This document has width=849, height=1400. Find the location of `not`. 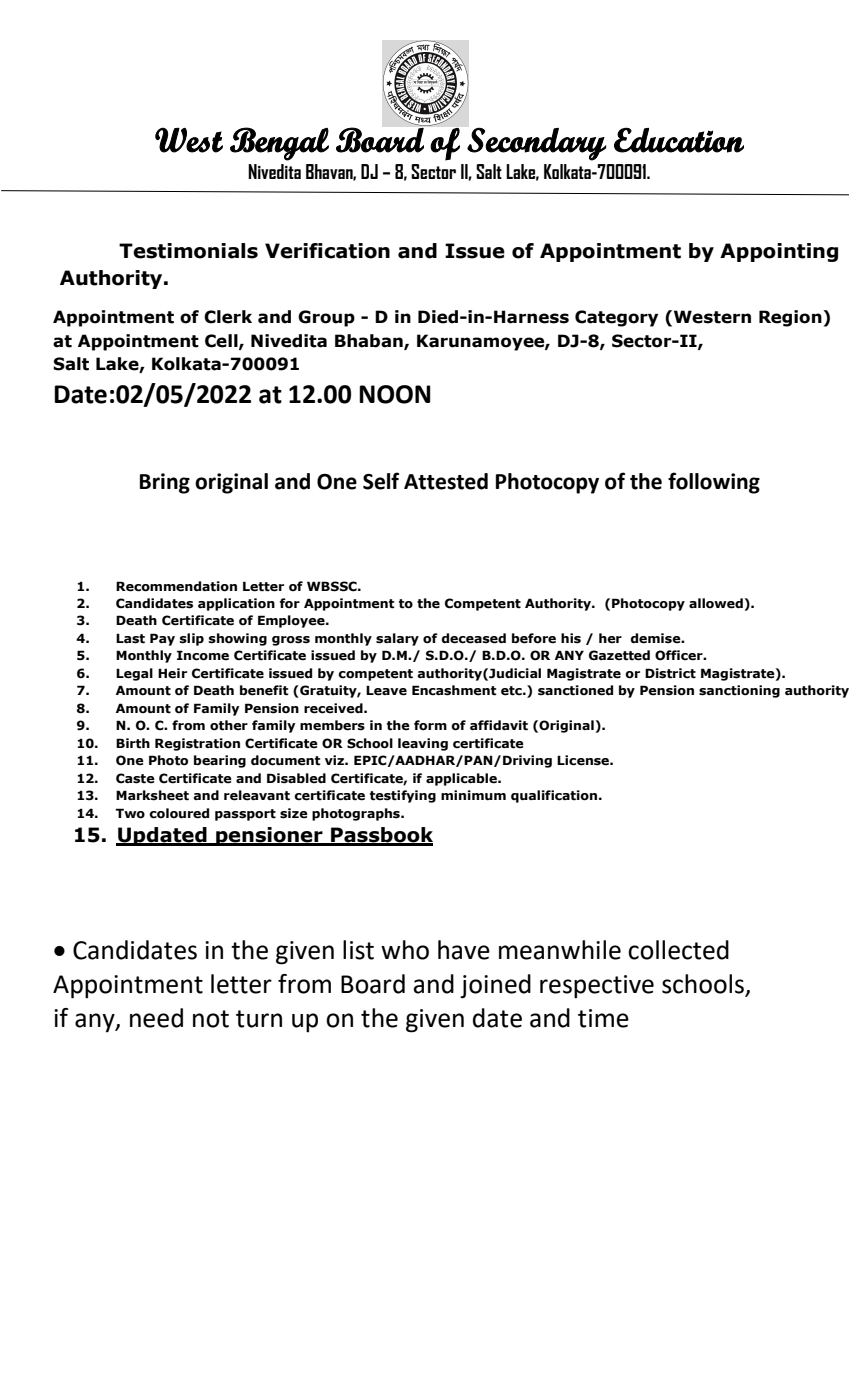

not is located at coordinates (211, 1019).
